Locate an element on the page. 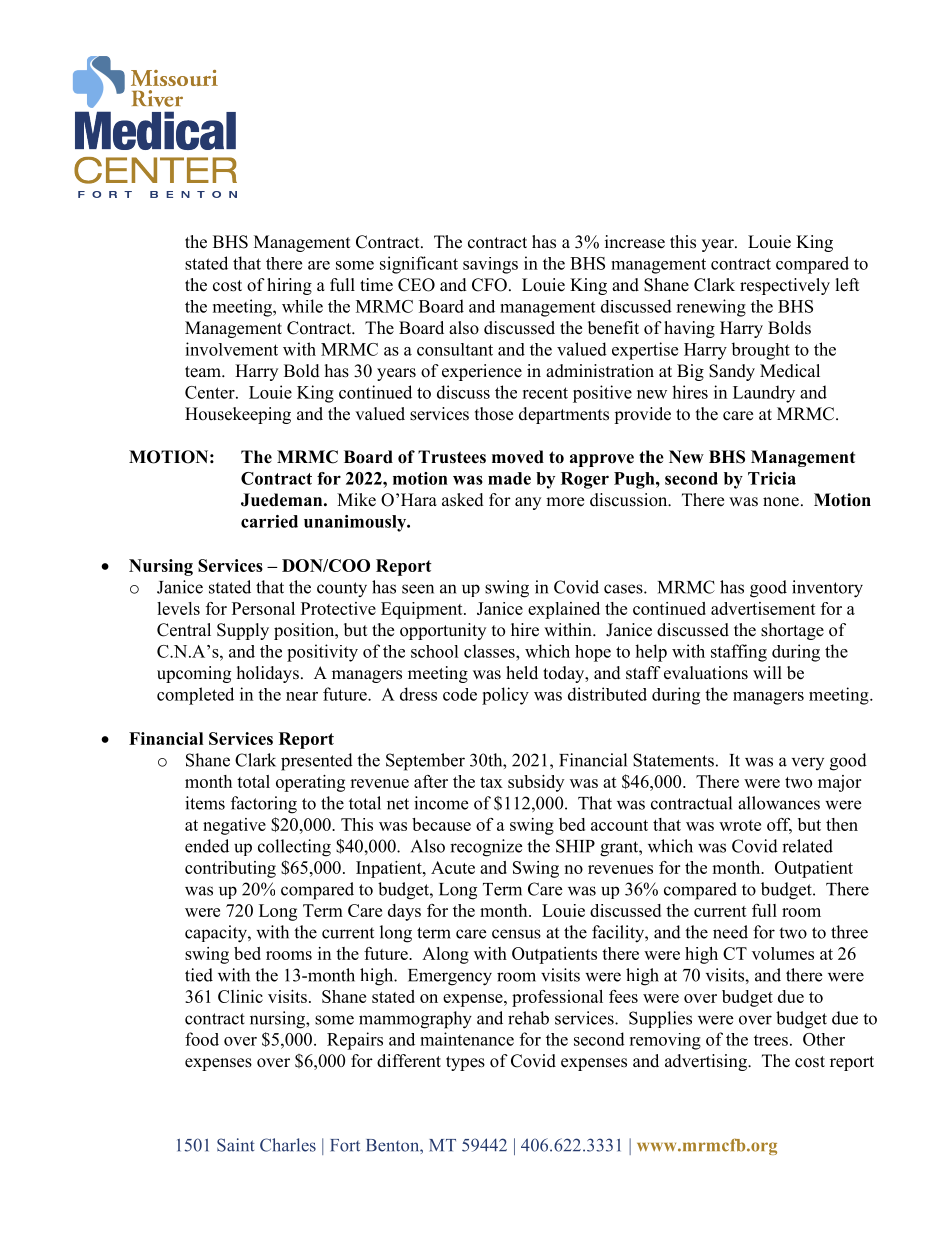 This image has width=952, height=1233. will is located at coordinates (767, 672).
